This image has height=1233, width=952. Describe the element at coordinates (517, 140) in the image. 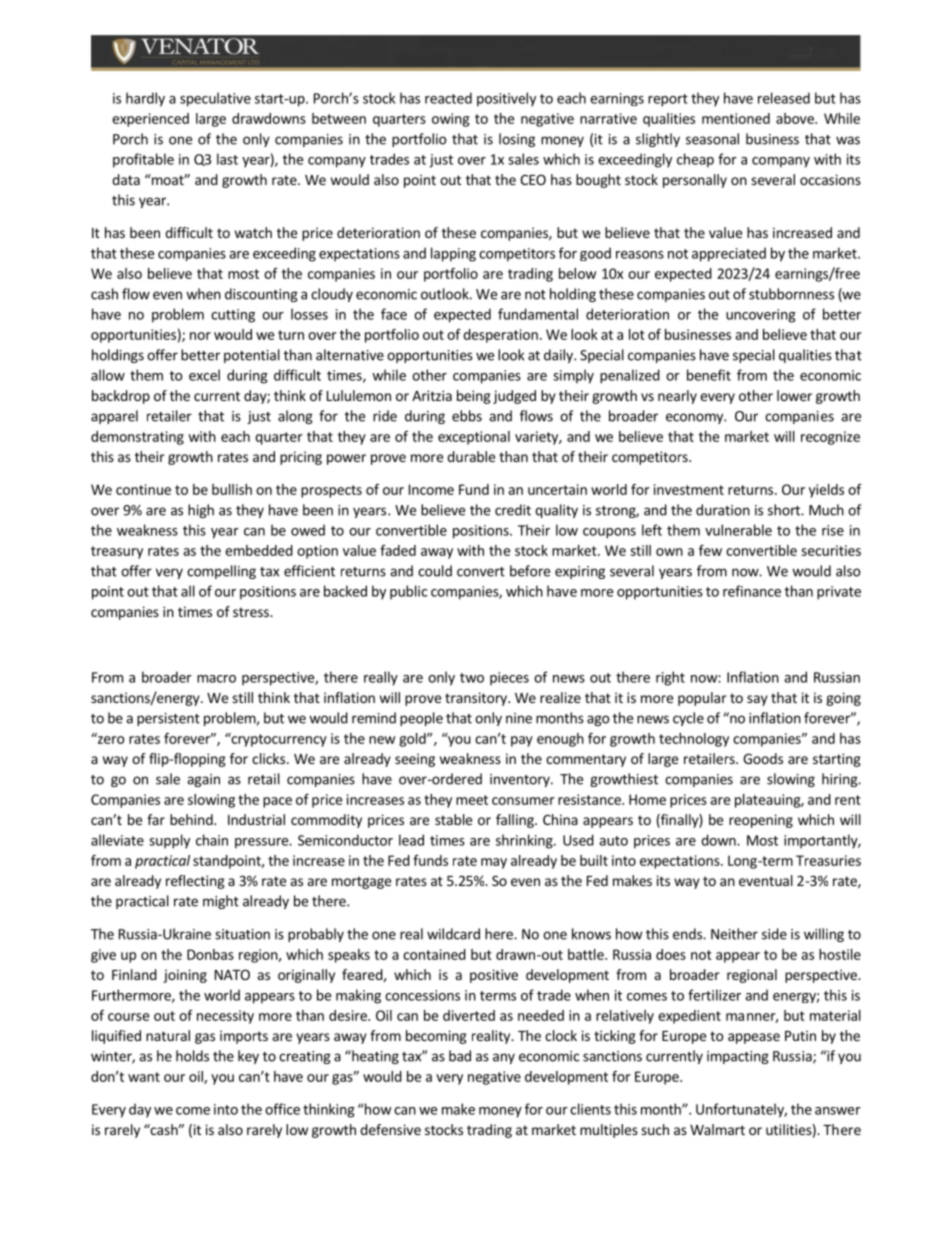

I see `losing` at that location.
